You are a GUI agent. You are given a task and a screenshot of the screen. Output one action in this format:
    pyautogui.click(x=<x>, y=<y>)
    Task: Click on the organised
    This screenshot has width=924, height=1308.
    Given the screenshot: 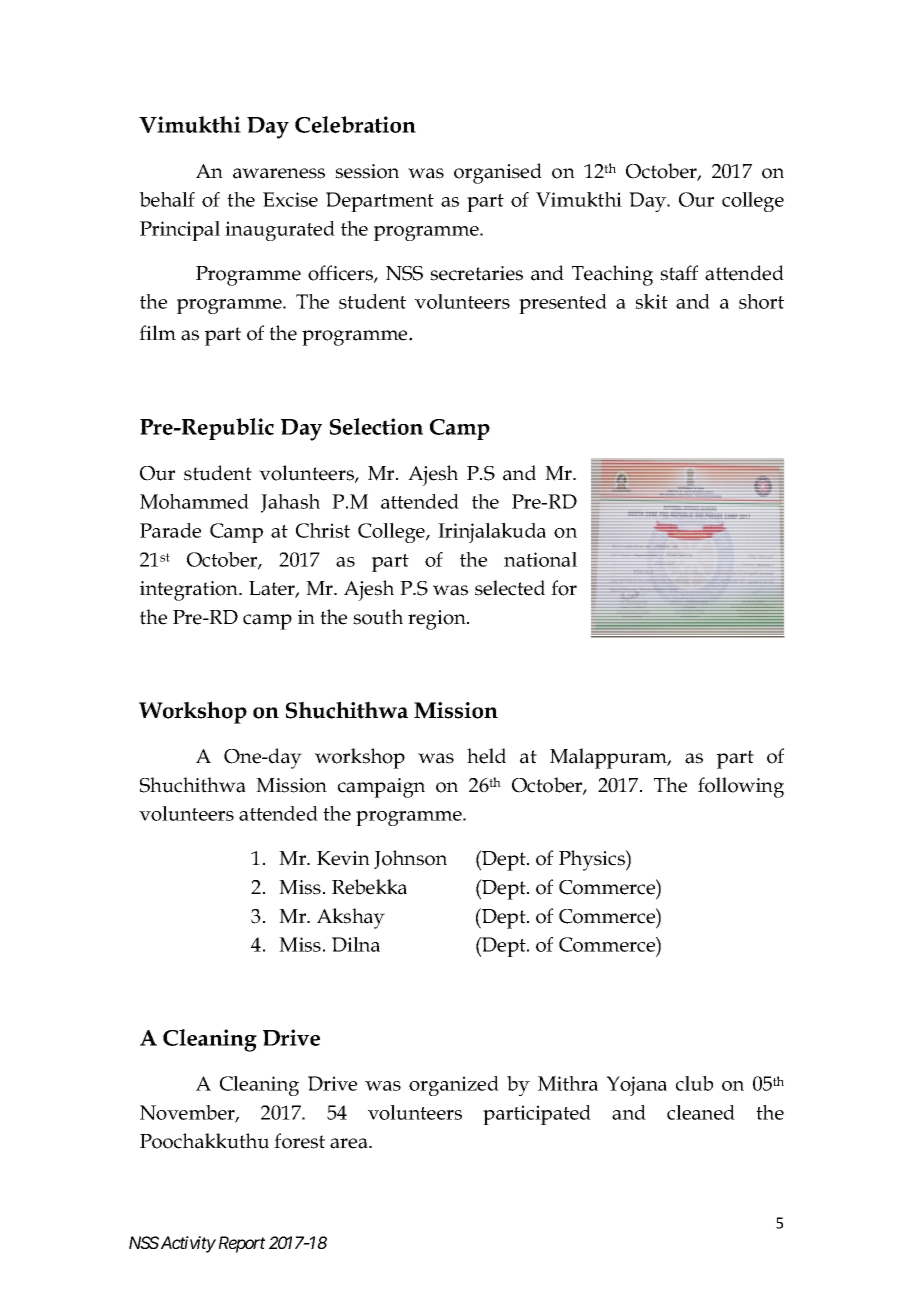 What is the action you would take?
    pyautogui.click(x=498, y=173)
